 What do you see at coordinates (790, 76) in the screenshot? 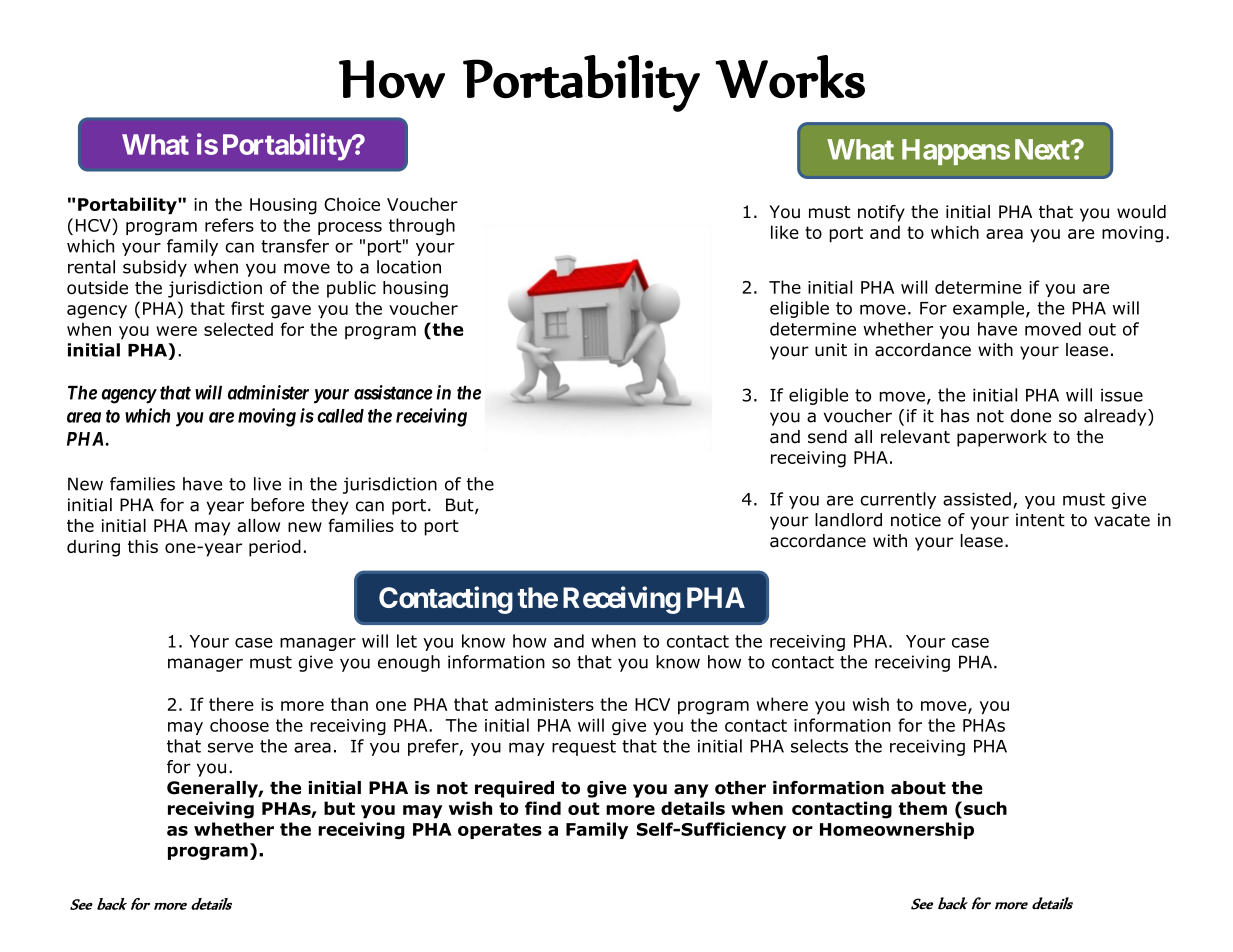
I see `Works` at bounding box center [790, 76].
